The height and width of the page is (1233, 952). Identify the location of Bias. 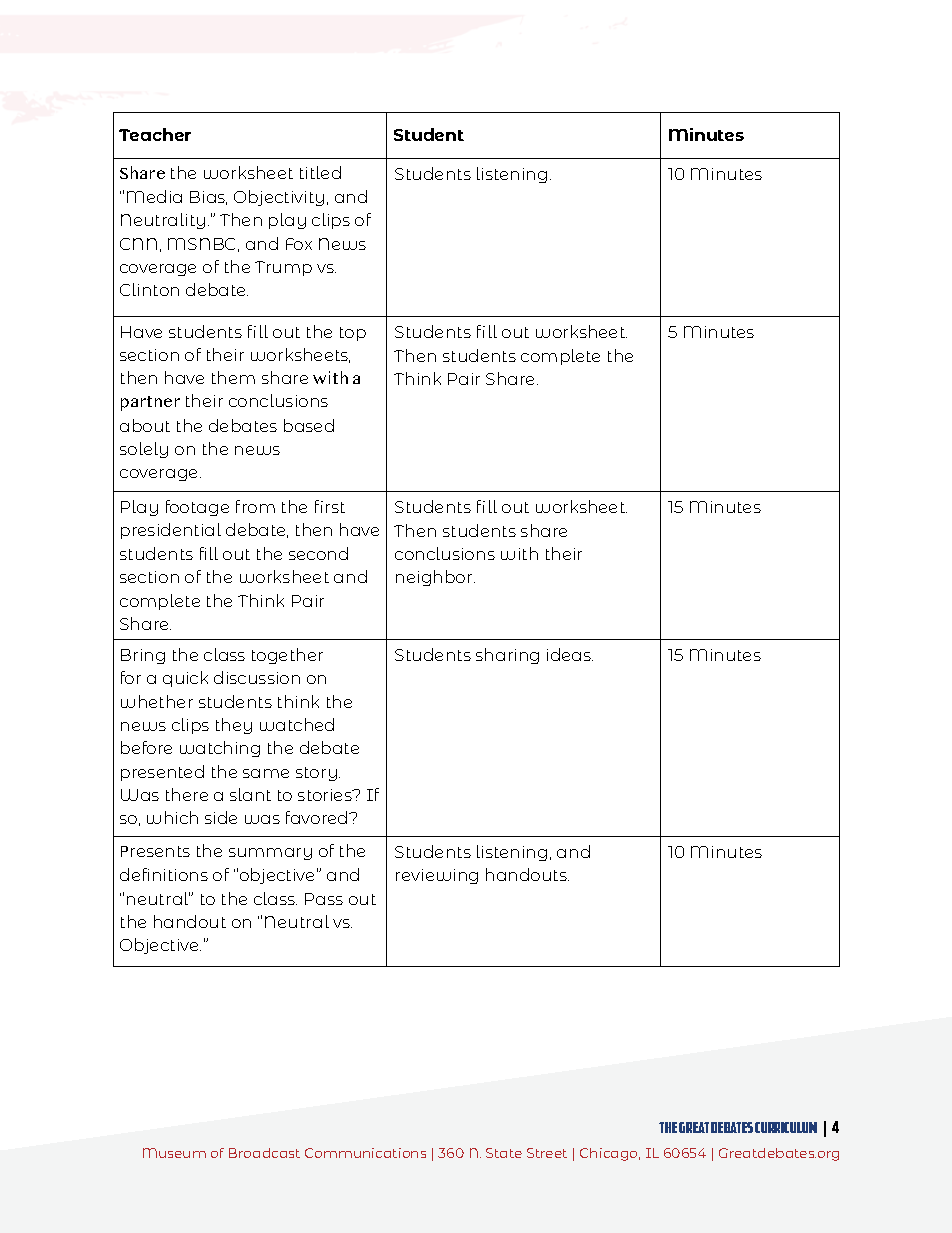
(208, 198).
